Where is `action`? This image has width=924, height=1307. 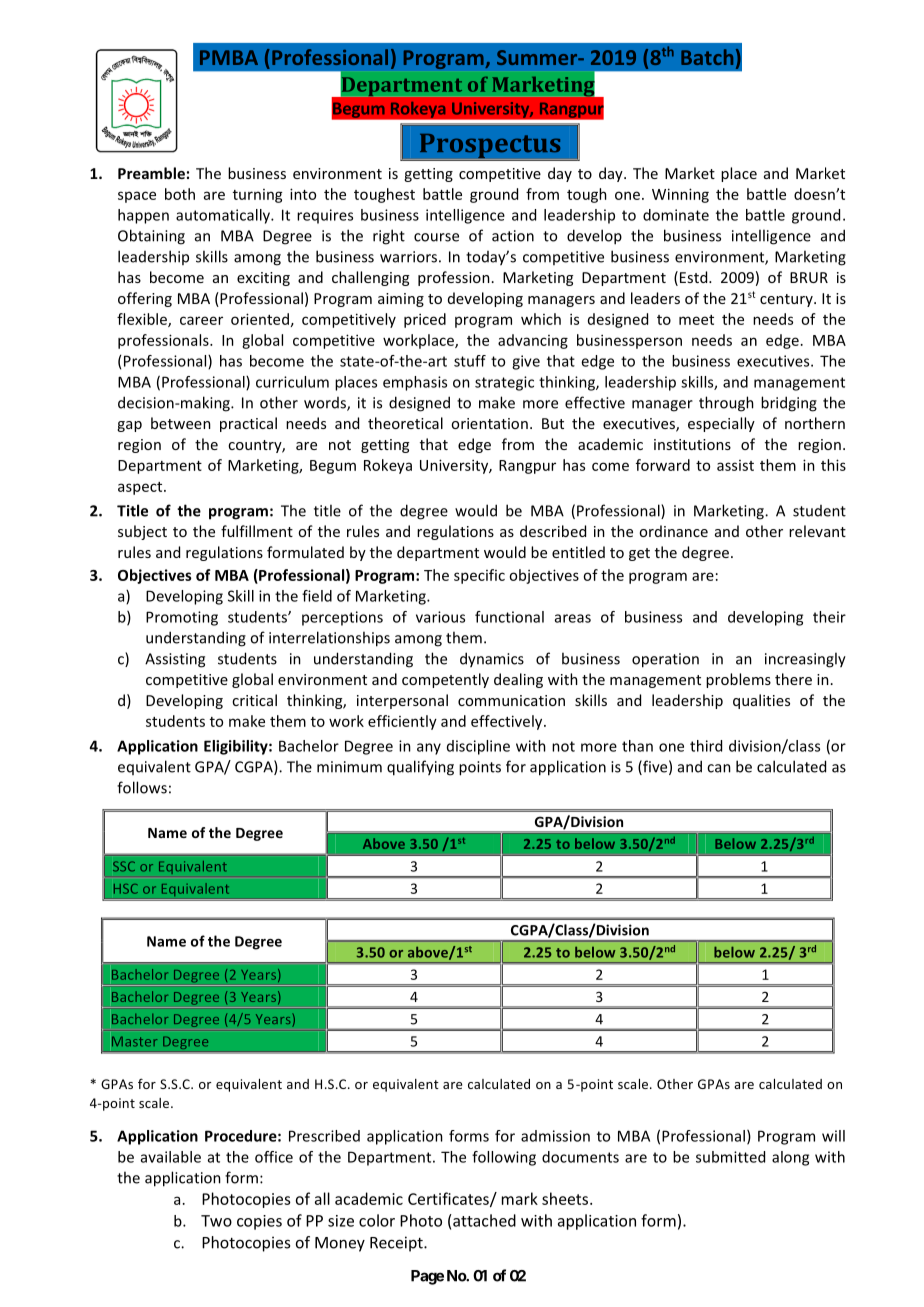 action is located at coordinates (513, 236).
